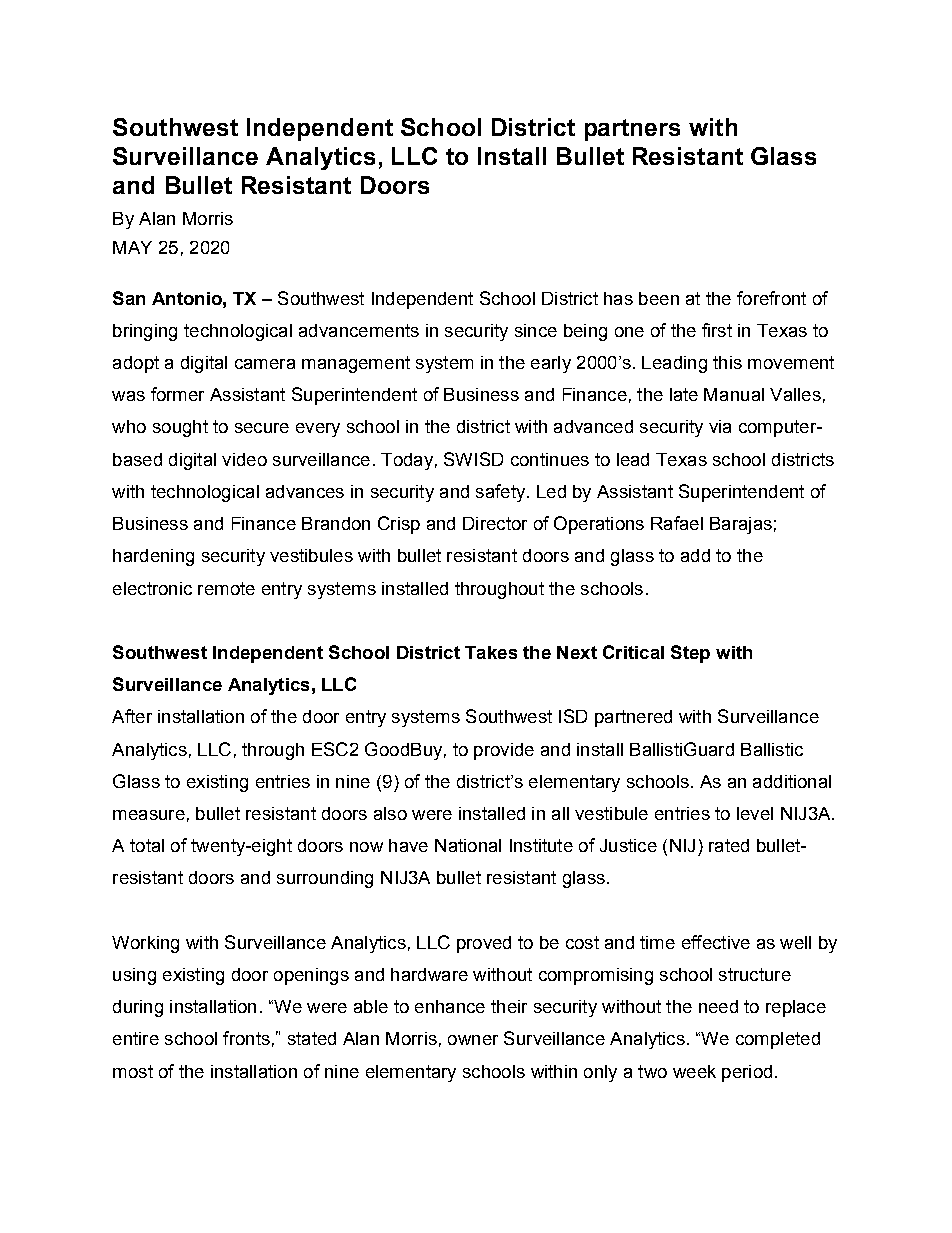 Image resolution: width=952 pixels, height=1233 pixels. What do you see at coordinates (132, 247) in the screenshot?
I see `MAY` at bounding box center [132, 247].
